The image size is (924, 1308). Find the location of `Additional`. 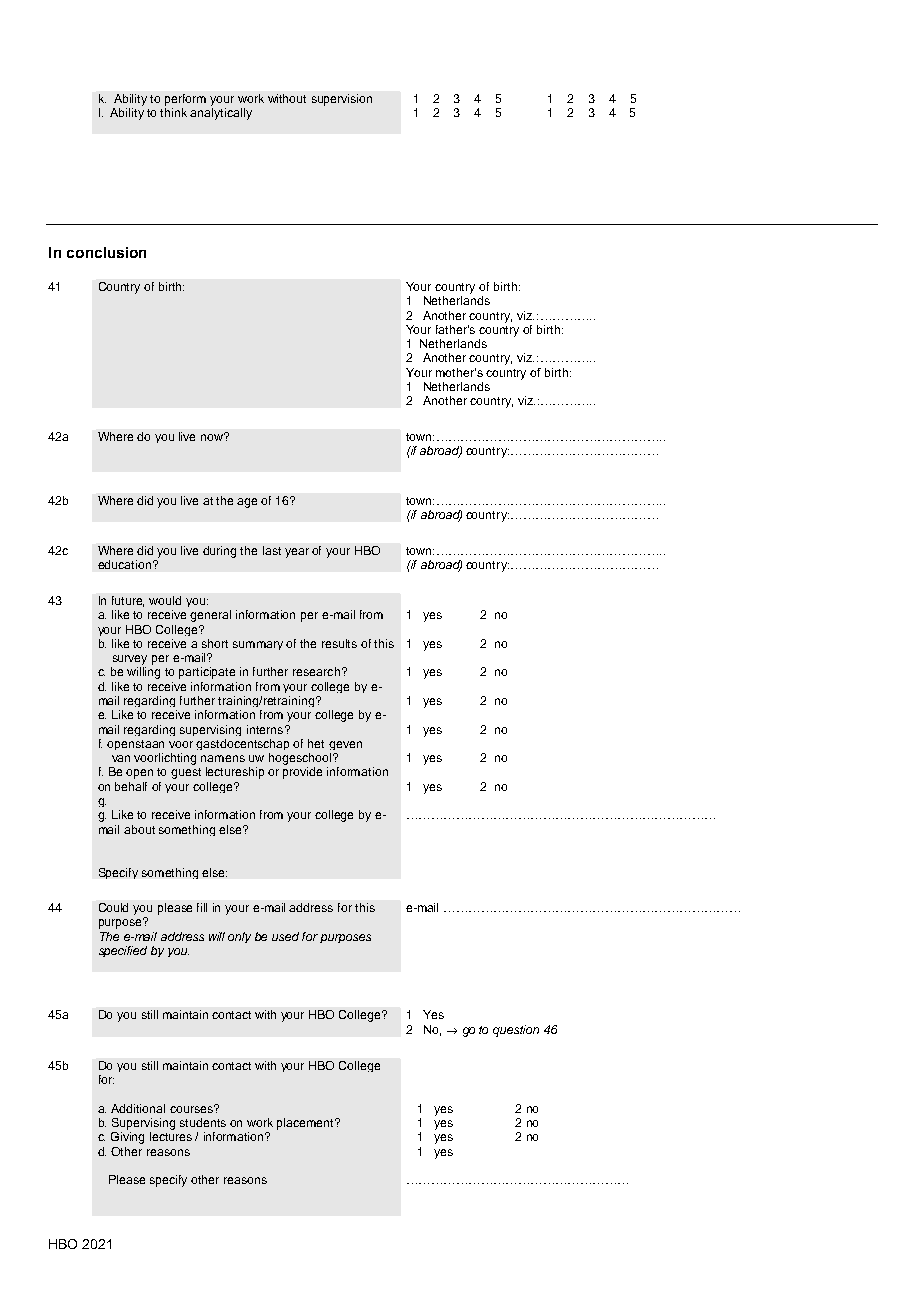

Additional is located at coordinates (138, 1108).
